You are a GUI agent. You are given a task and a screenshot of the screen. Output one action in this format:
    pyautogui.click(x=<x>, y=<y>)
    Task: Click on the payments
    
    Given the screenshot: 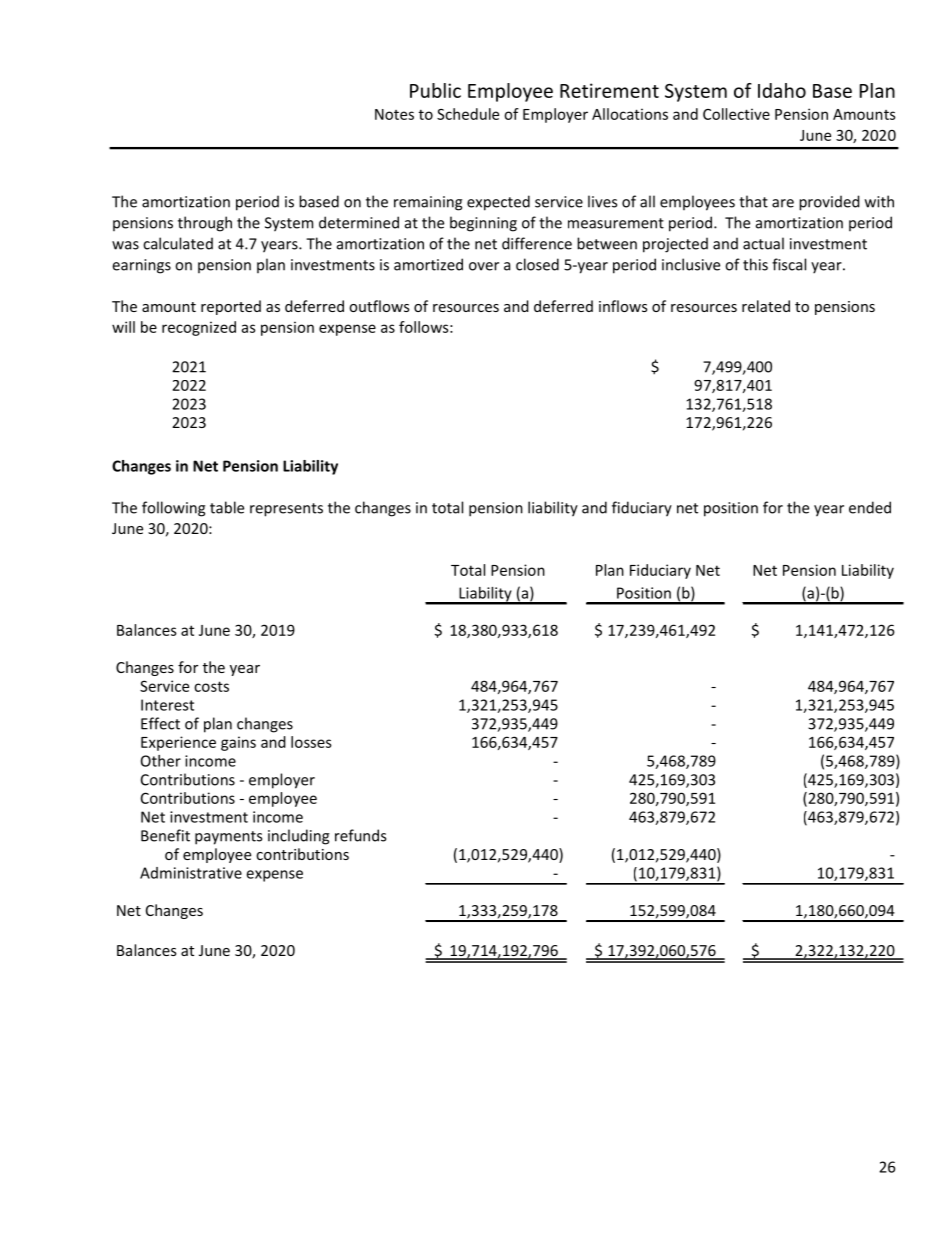 What is the action you would take?
    pyautogui.click(x=228, y=838)
